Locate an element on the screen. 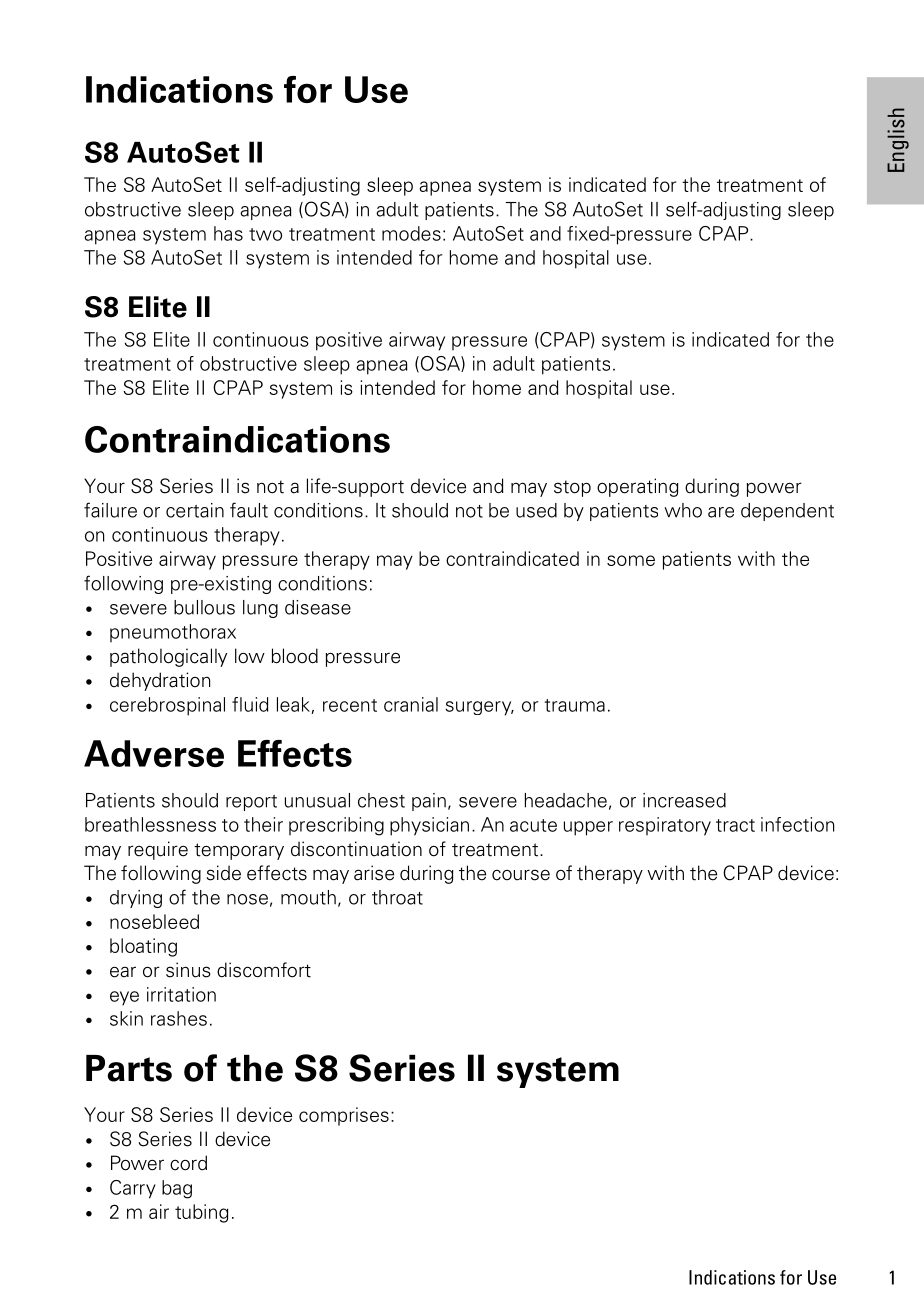 The image size is (924, 1307). has is located at coordinates (228, 233).
